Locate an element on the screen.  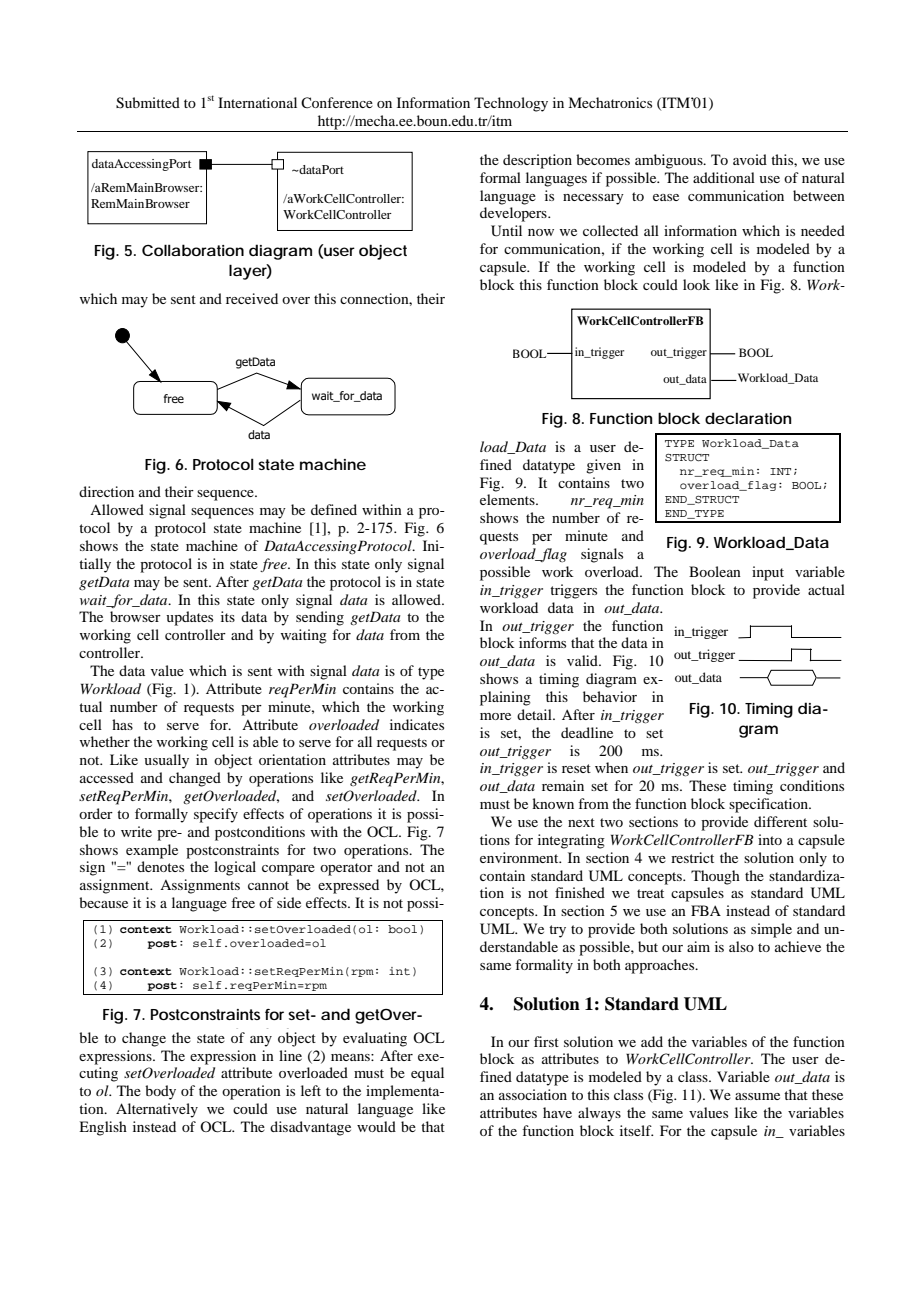
updates is located at coordinates (189, 618).
